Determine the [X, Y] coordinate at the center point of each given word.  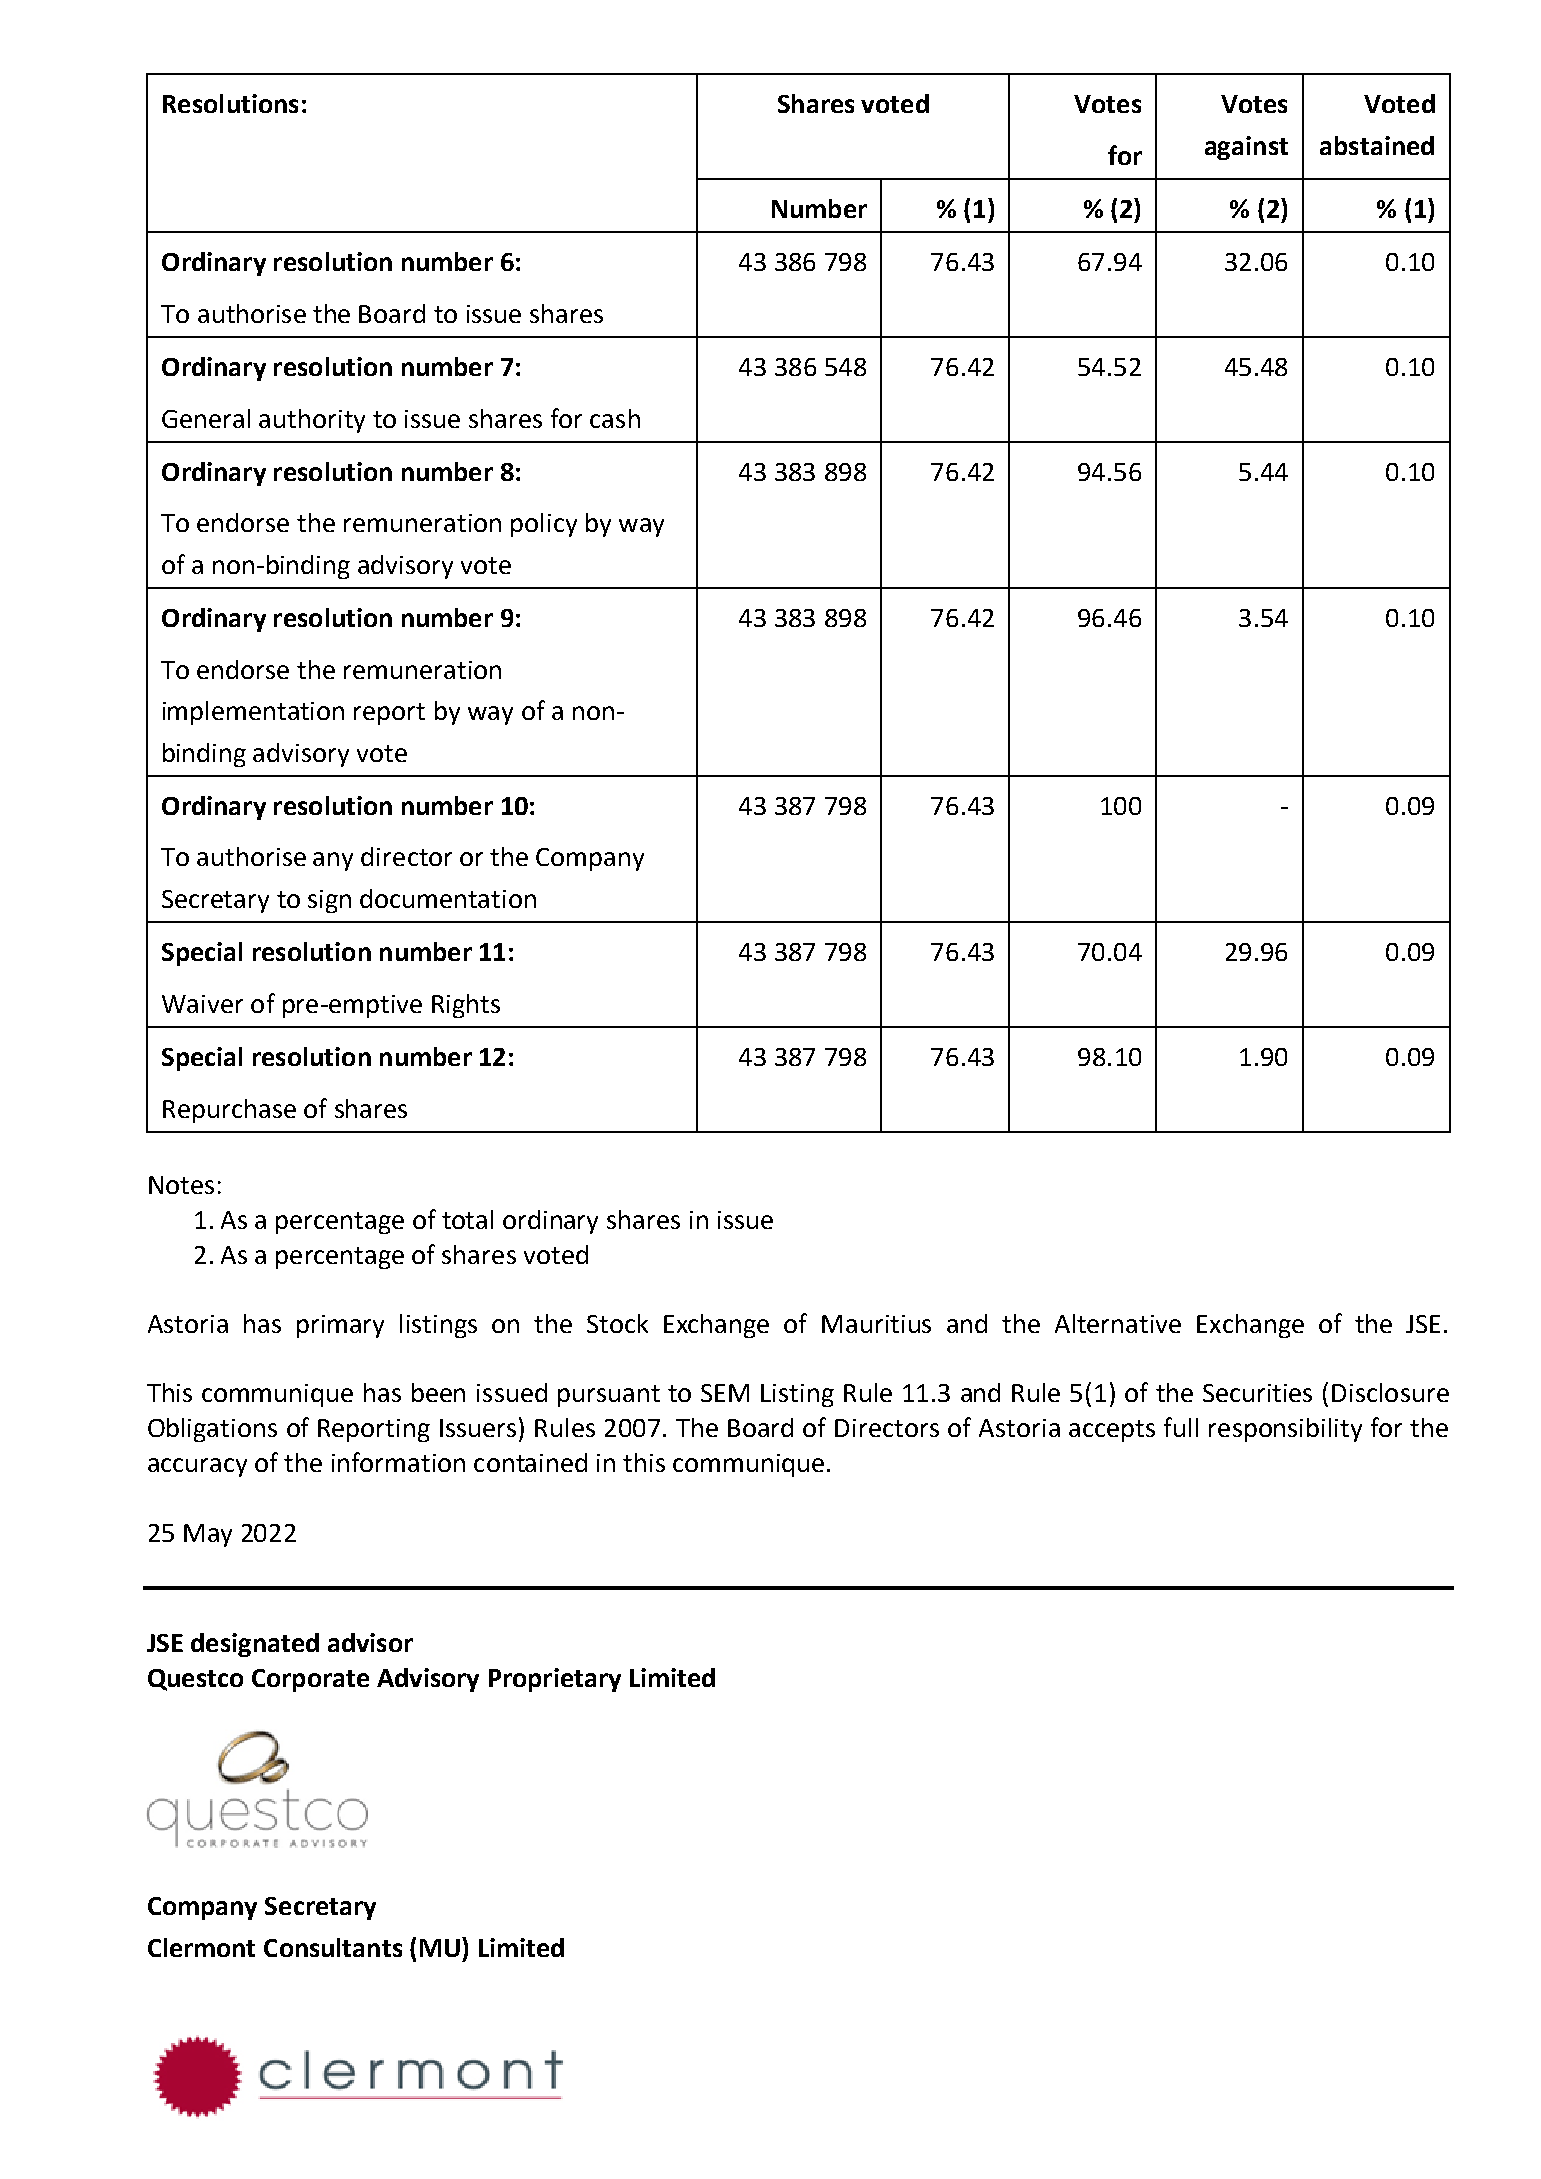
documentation [448, 898]
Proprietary [555, 1680]
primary [340, 1326]
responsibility [1285, 1430]
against [1246, 148]
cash [615, 418]
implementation [253, 713]
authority [312, 421]
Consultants [333, 1947]
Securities [1257, 1393]
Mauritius [876, 1324]
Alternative [1118, 1323]
